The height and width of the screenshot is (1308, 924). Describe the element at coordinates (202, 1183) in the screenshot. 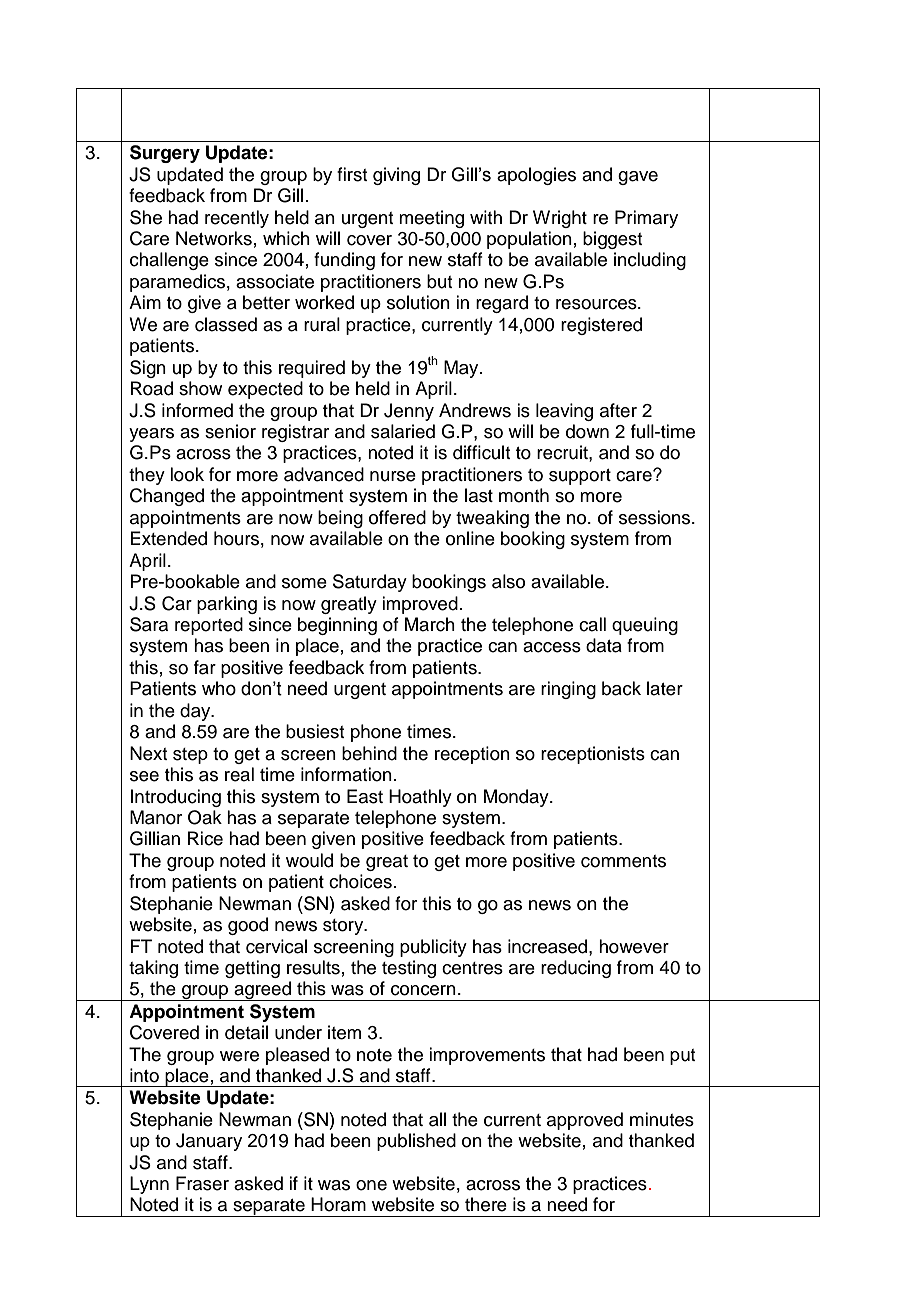

I see `Fraser` at that location.
